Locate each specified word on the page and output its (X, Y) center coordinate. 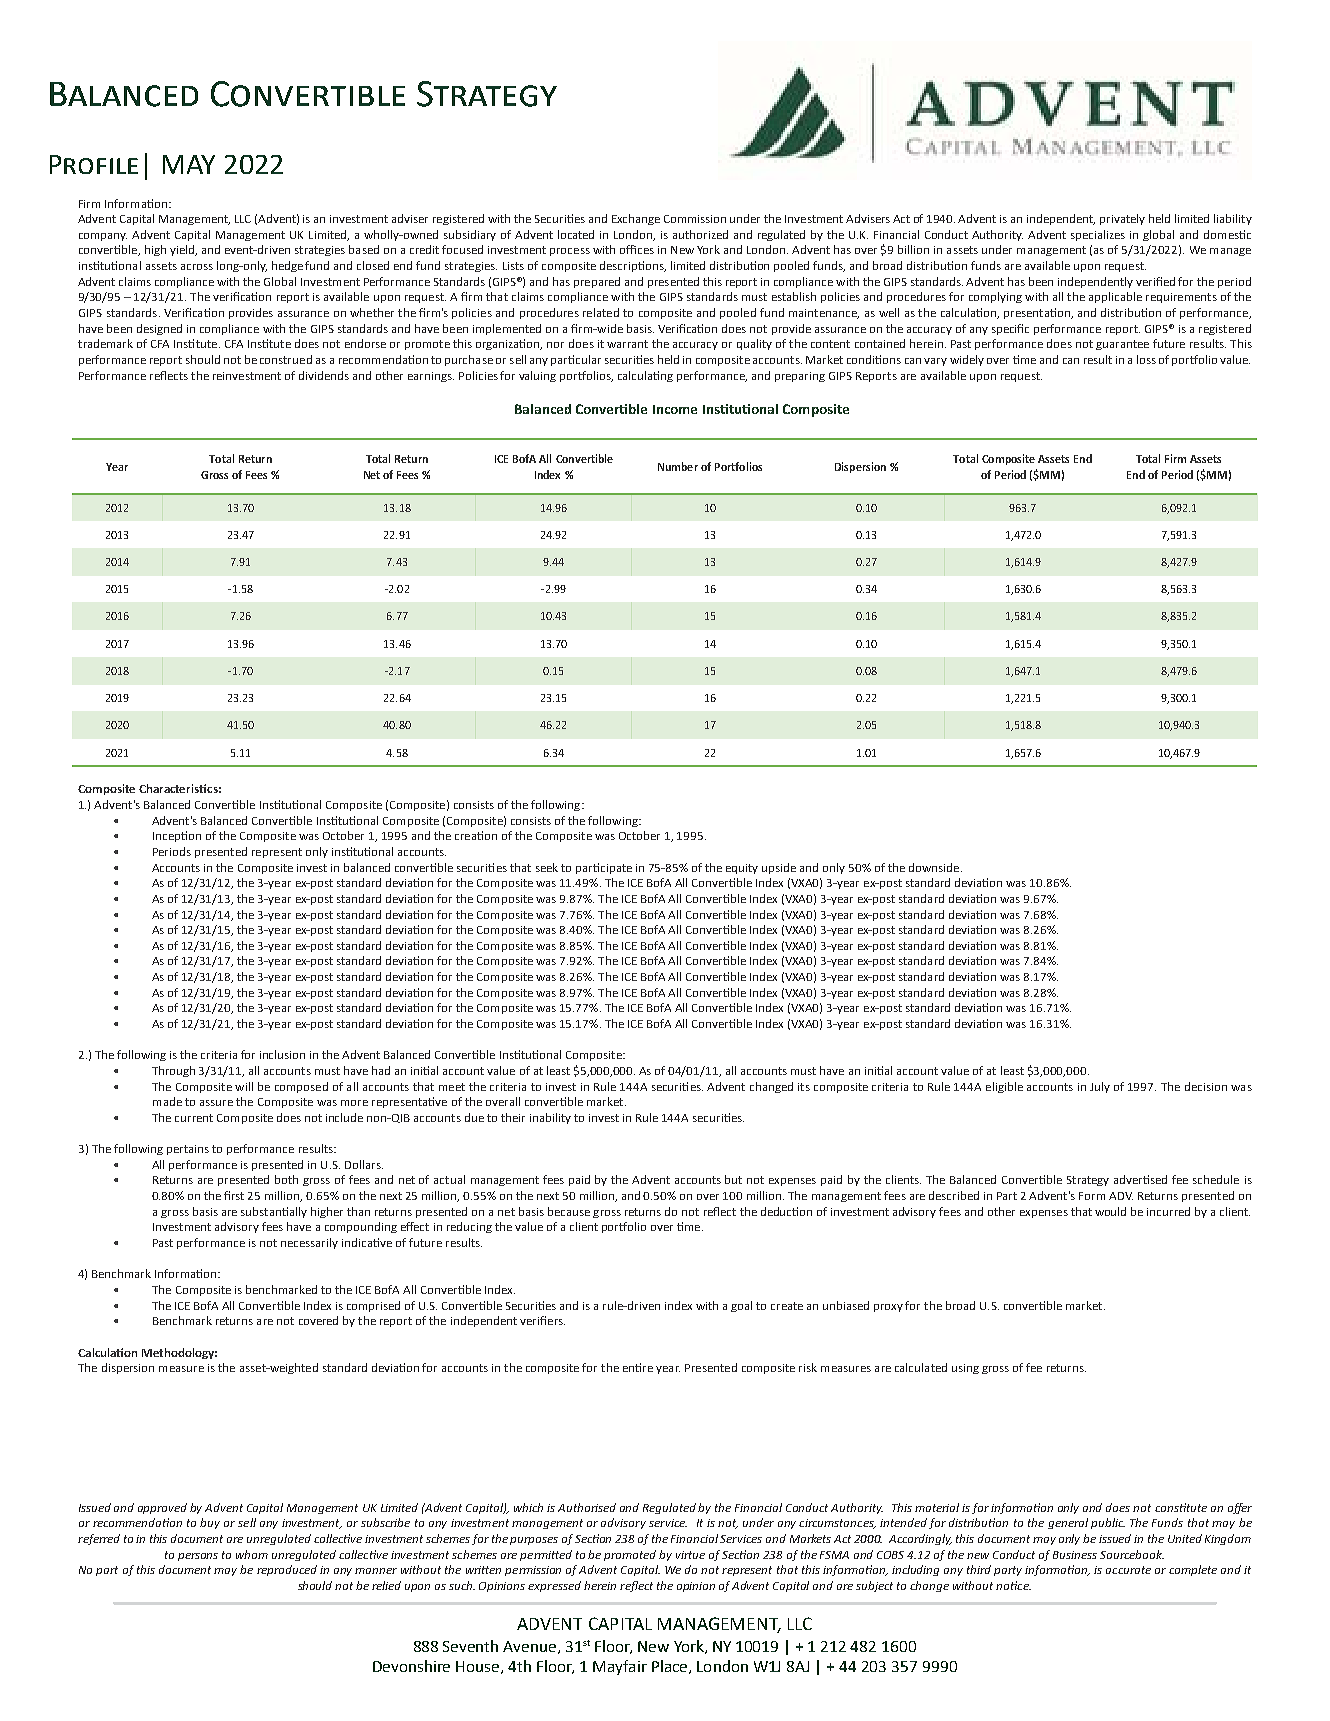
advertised (1140, 1179)
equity (742, 869)
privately (1122, 219)
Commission (695, 219)
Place (671, 1667)
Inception (177, 836)
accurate (1128, 1570)
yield (183, 250)
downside (935, 867)
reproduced (287, 1570)
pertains (188, 1150)
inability (550, 1118)
